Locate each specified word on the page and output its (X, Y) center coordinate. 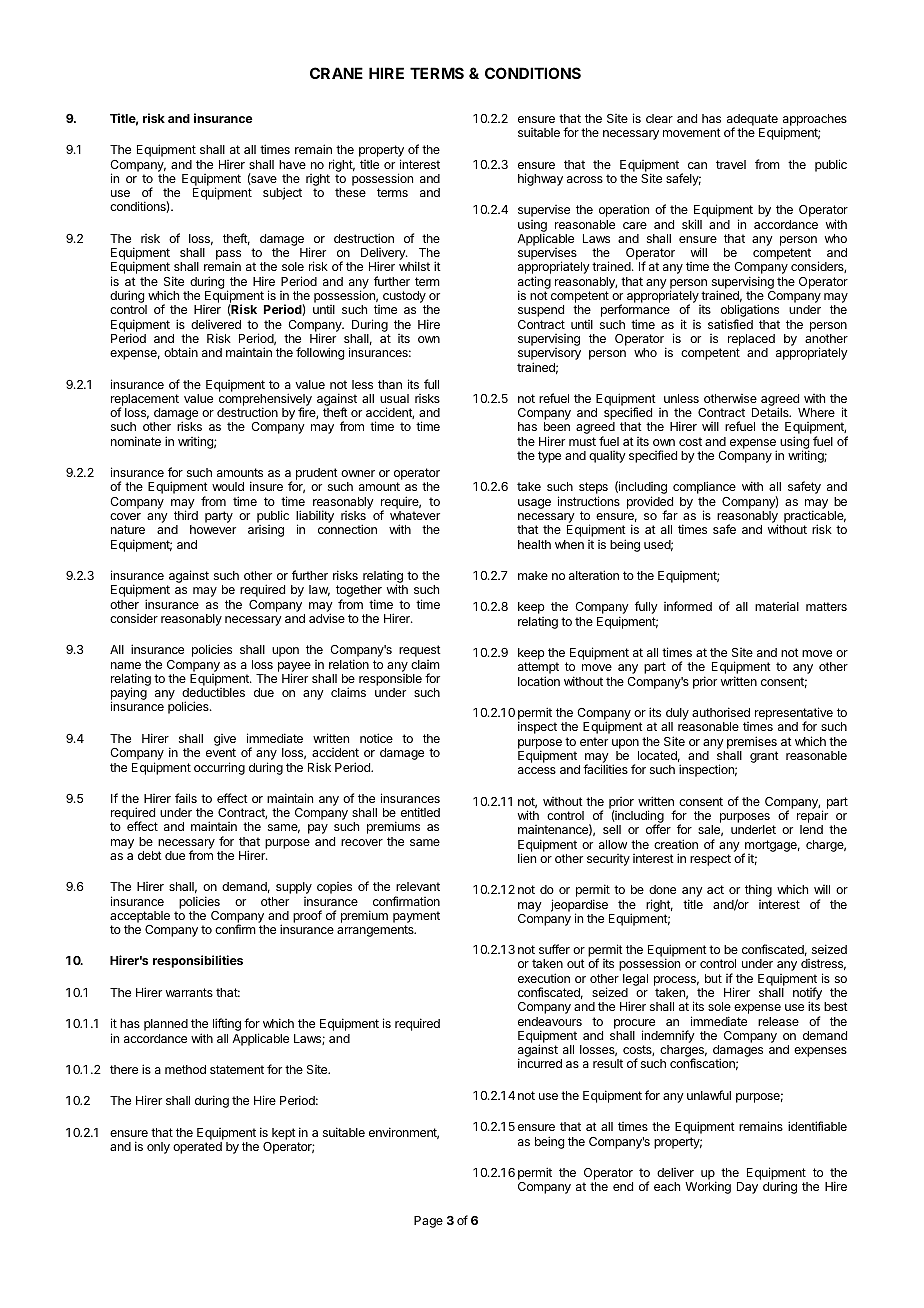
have (292, 164)
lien (527, 858)
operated (197, 1148)
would (228, 486)
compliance (704, 487)
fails (186, 798)
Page (428, 1222)
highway (540, 179)
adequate (752, 121)
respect (710, 860)
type (549, 457)
